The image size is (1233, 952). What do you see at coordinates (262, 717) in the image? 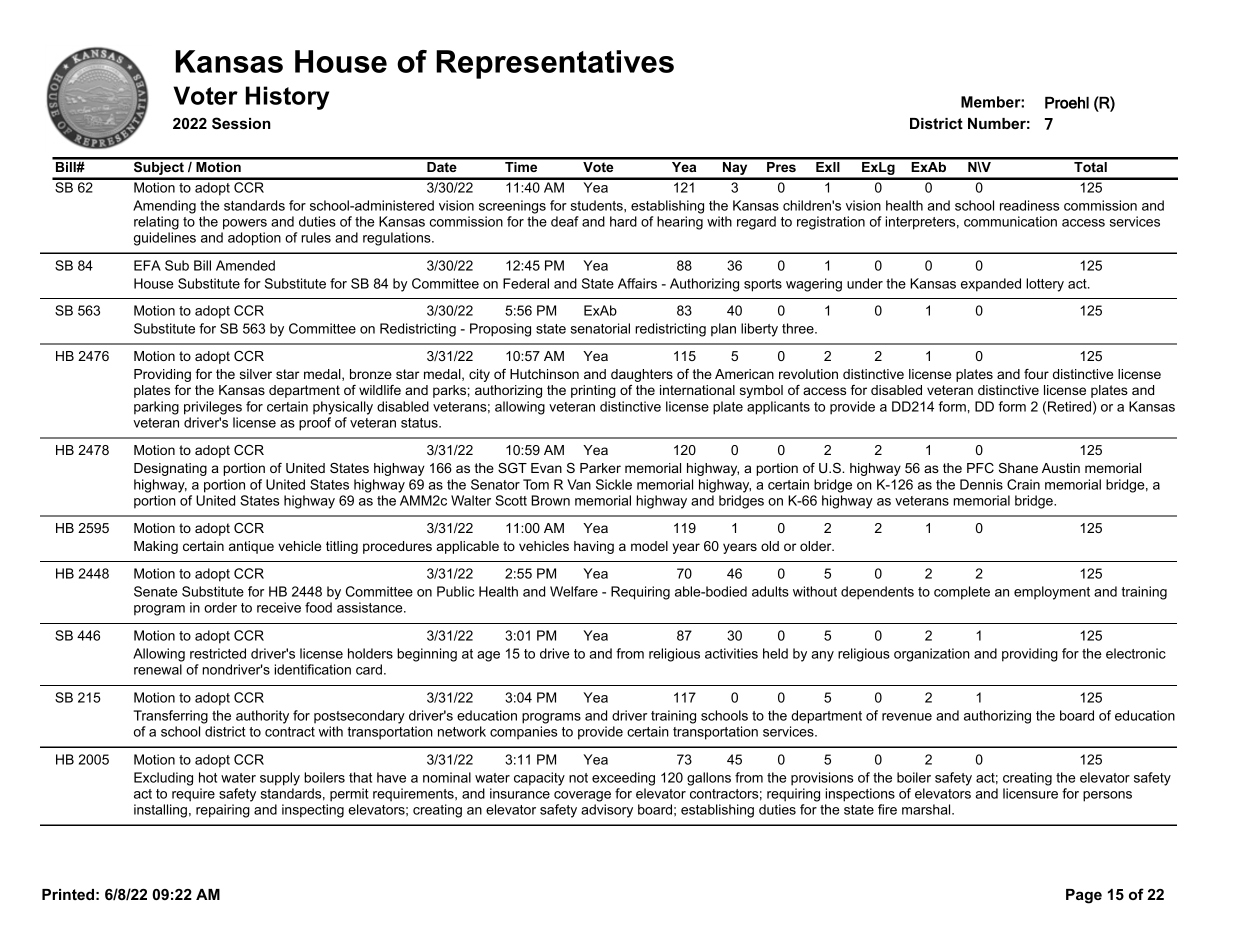
I see `authority` at bounding box center [262, 717].
